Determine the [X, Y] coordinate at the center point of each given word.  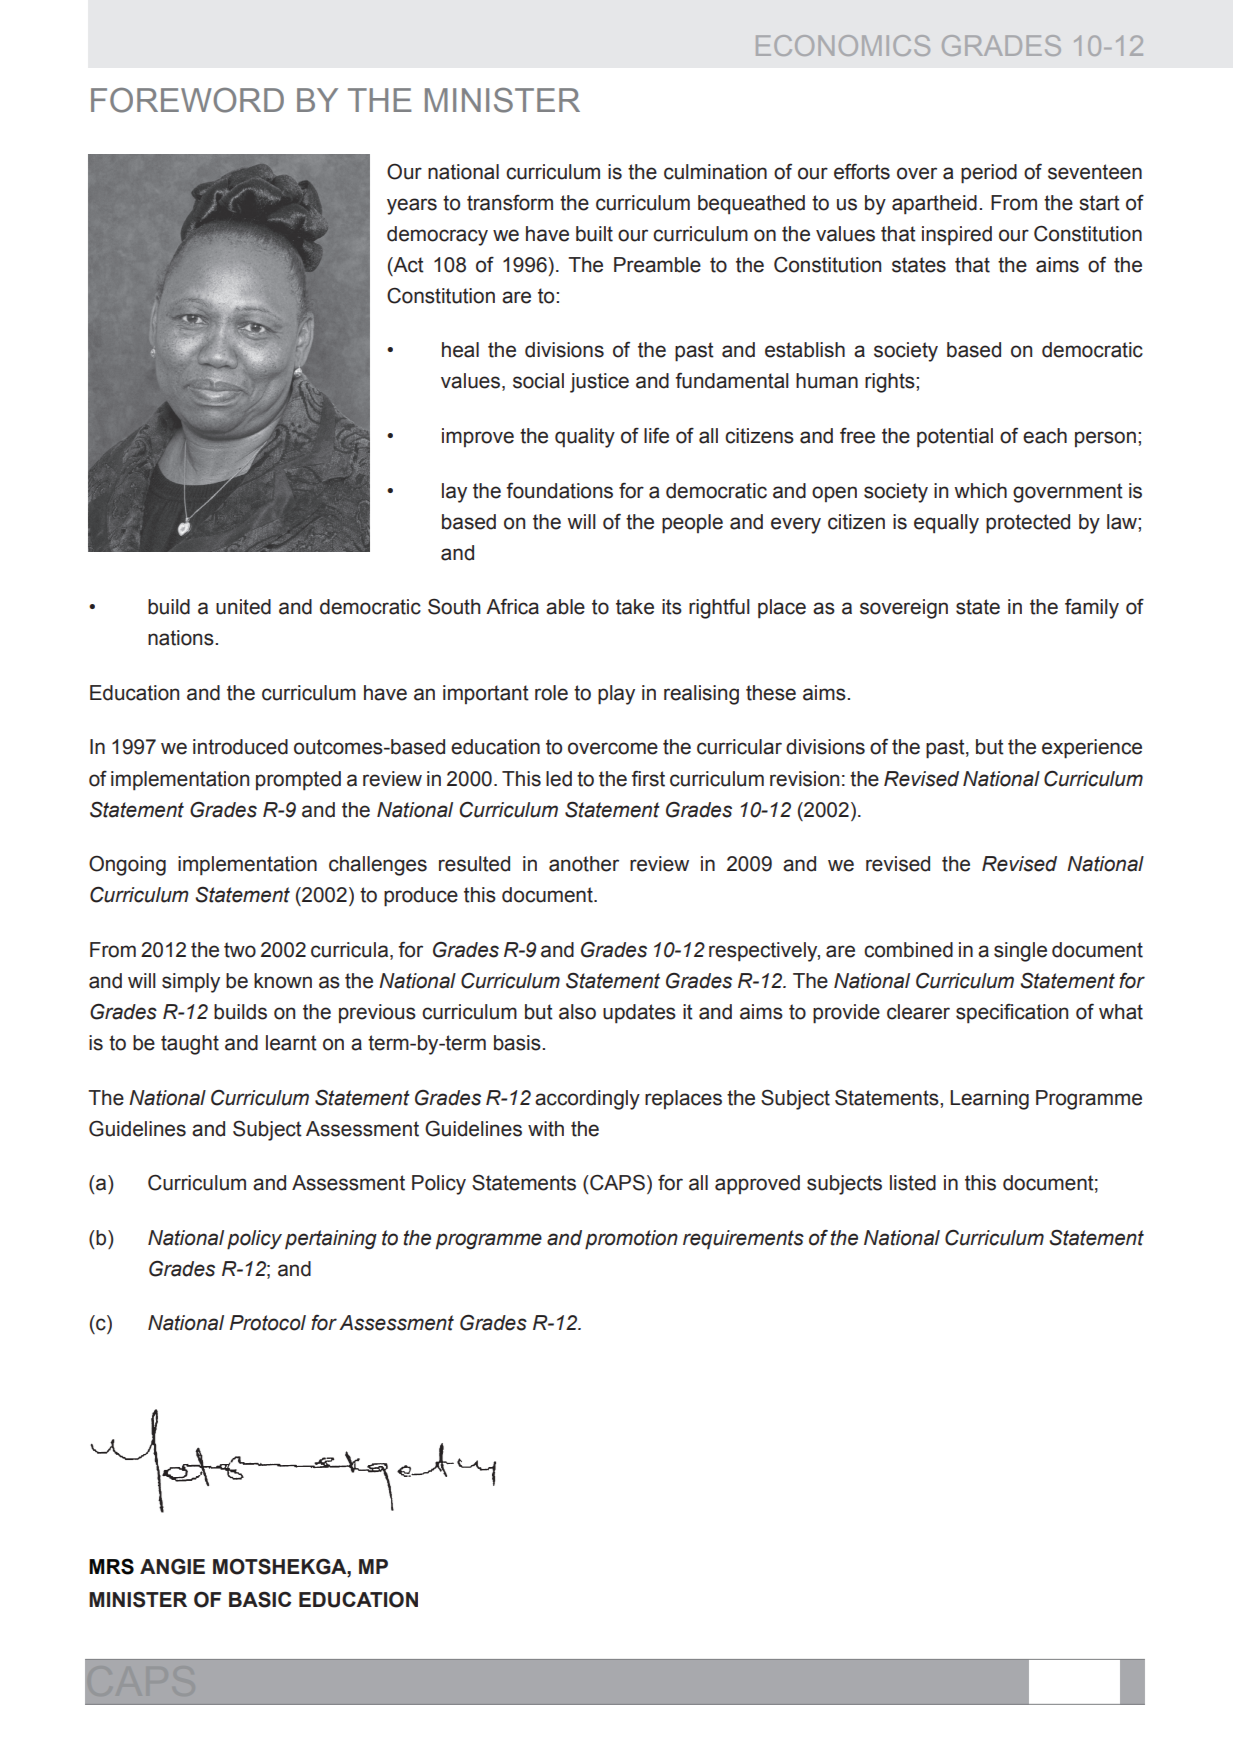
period [989, 174]
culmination [715, 172]
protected [1028, 524]
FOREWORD [187, 100]
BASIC [260, 1599]
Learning [989, 1100]
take [635, 607]
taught [190, 1045]
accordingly [587, 1100]
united [243, 607]
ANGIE [172, 1566]
